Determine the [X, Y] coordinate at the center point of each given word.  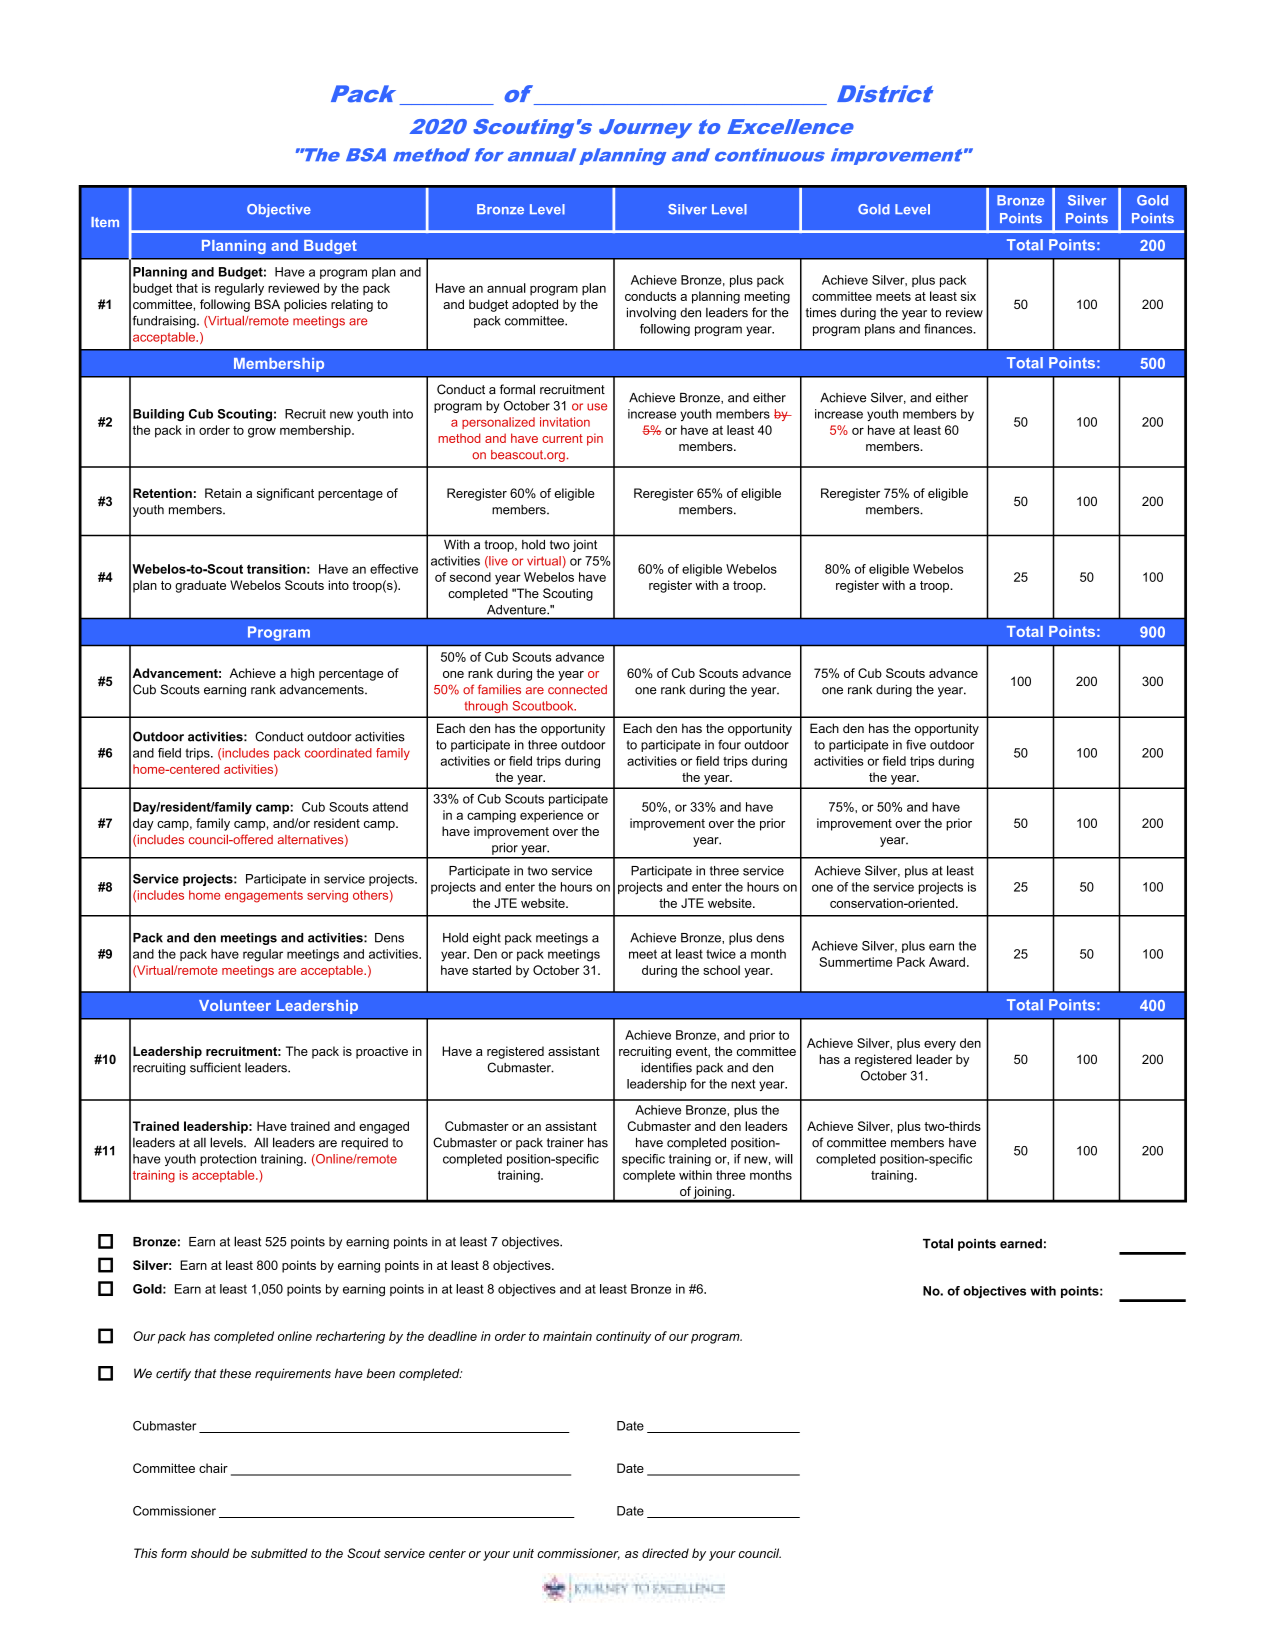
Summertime [855, 962]
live [497, 562]
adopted [535, 305]
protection [228, 1160]
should [210, 1553]
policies [305, 305]
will [784, 1159]
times [821, 312]
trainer [565, 1143]
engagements [264, 897]
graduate [200, 586]
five [916, 745]
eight [487, 939]
